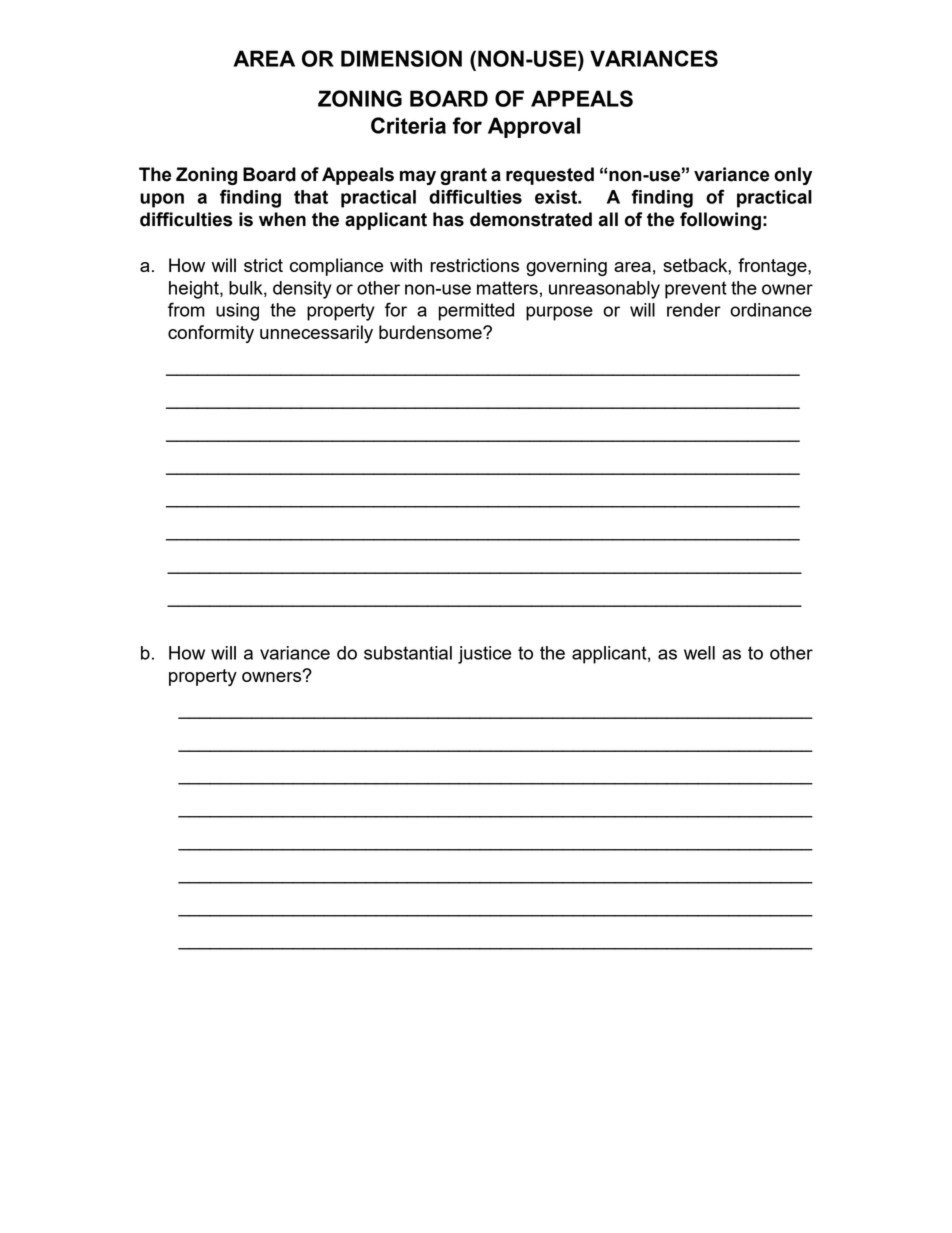  Describe the element at coordinates (211, 334) in the document. I see `conformity` at that location.
